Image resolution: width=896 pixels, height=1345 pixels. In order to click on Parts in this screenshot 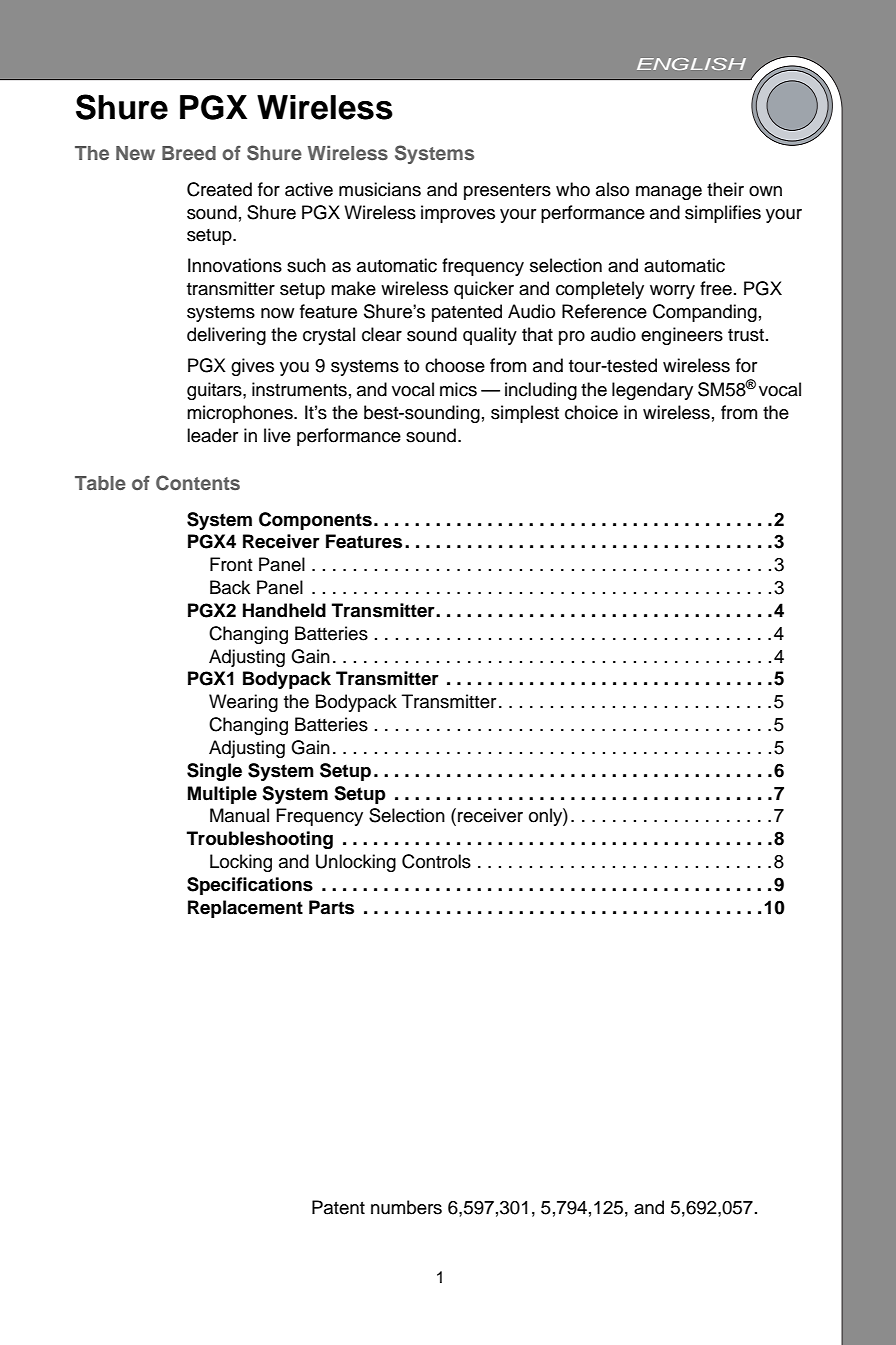, I will do `click(331, 907)`.
